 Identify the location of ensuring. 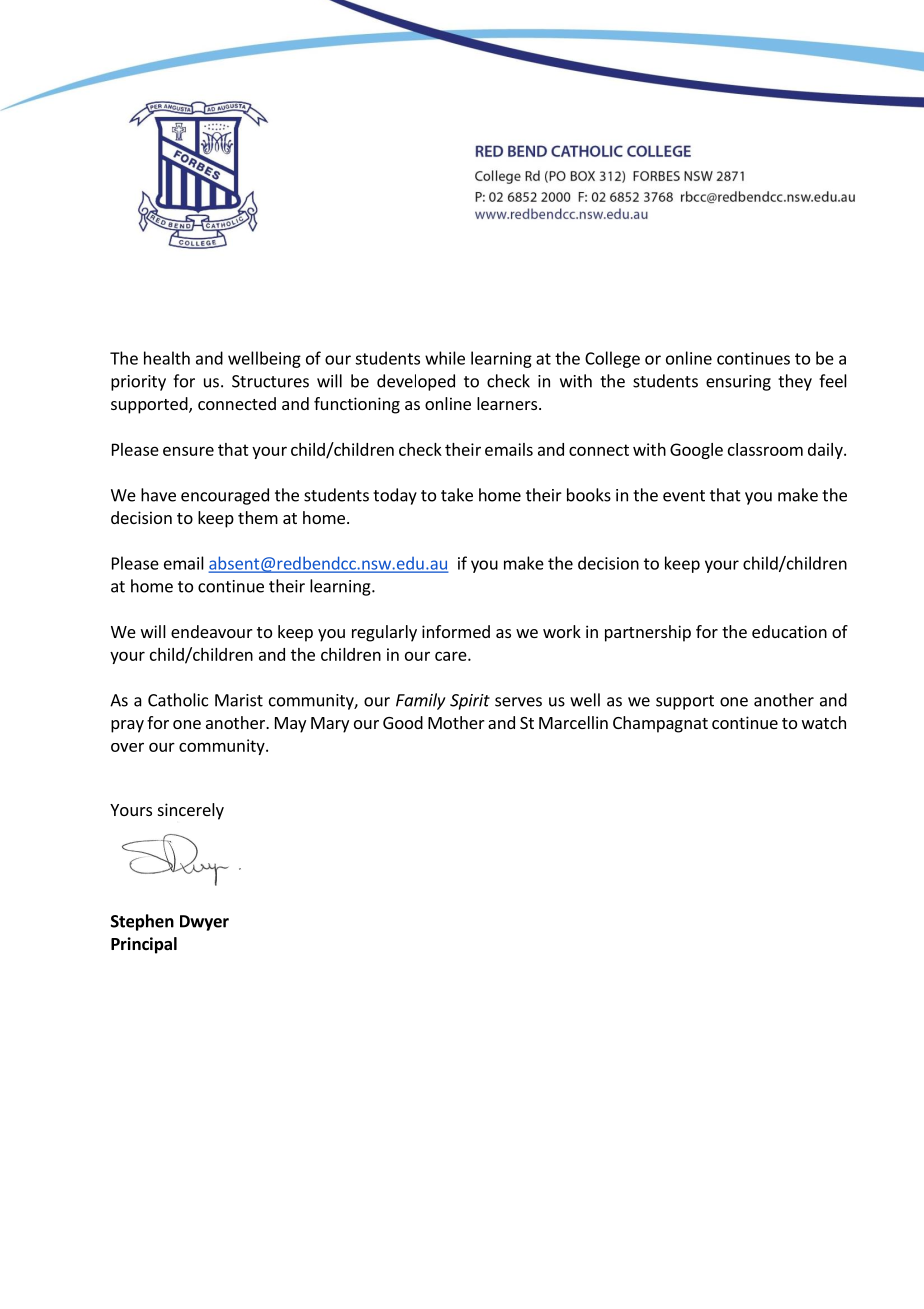
(738, 383).
